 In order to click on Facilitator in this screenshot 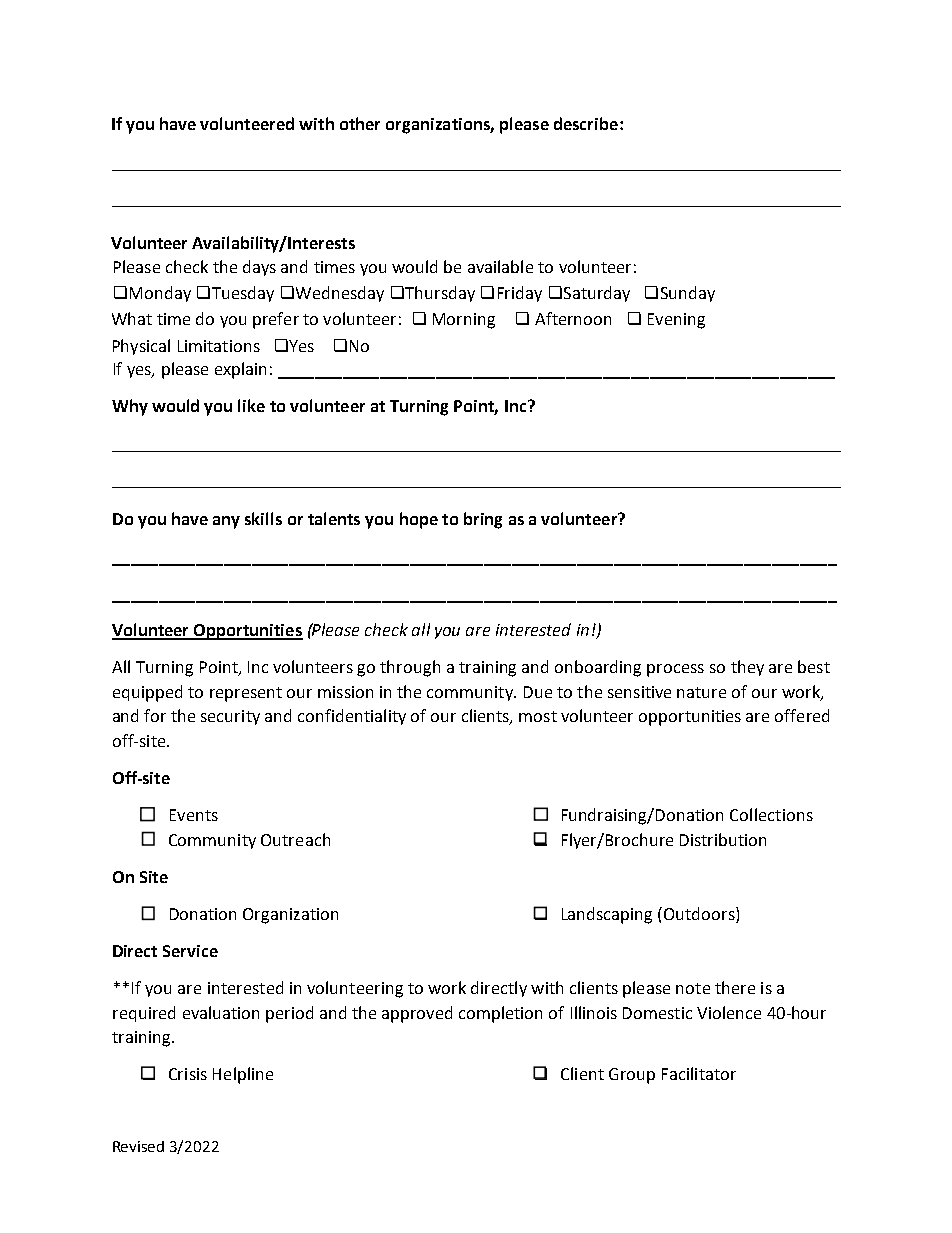, I will do `click(699, 1073)`.
